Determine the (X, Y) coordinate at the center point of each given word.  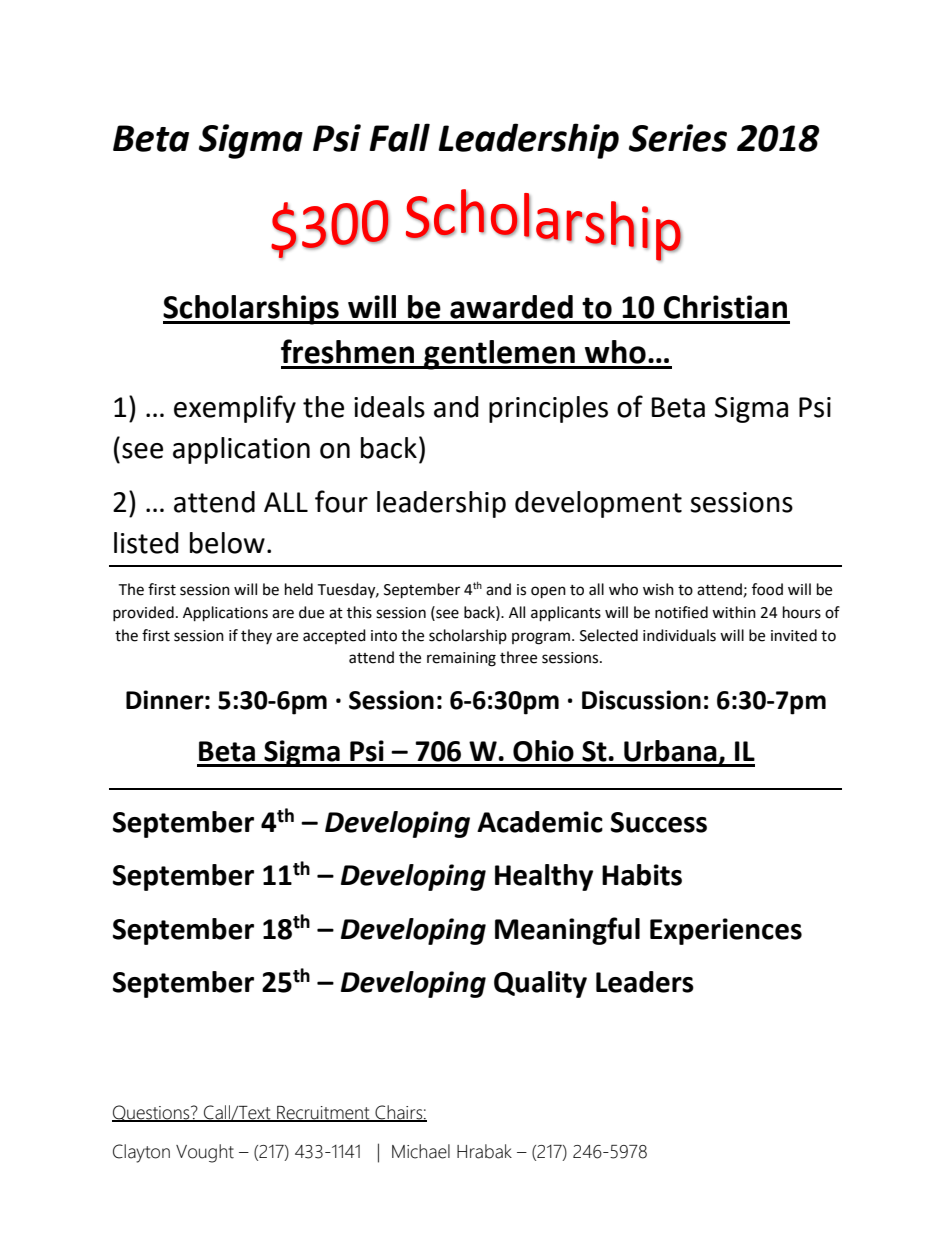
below (227, 543)
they (256, 636)
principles (548, 409)
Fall (399, 137)
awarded (511, 307)
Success (659, 822)
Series (678, 138)
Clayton (141, 1153)
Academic (540, 822)
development (598, 504)
